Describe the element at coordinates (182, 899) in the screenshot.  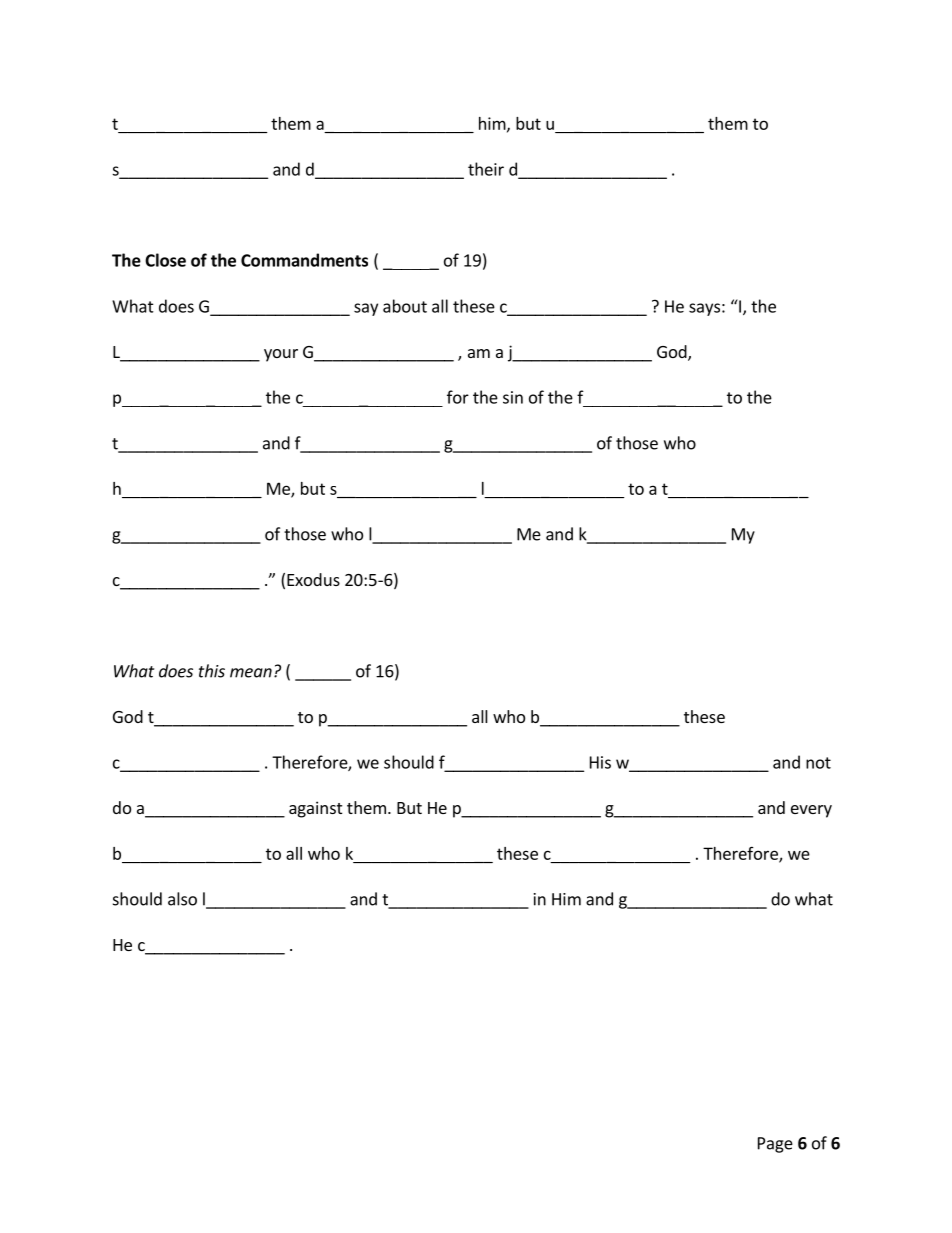
I see `also` at that location.
